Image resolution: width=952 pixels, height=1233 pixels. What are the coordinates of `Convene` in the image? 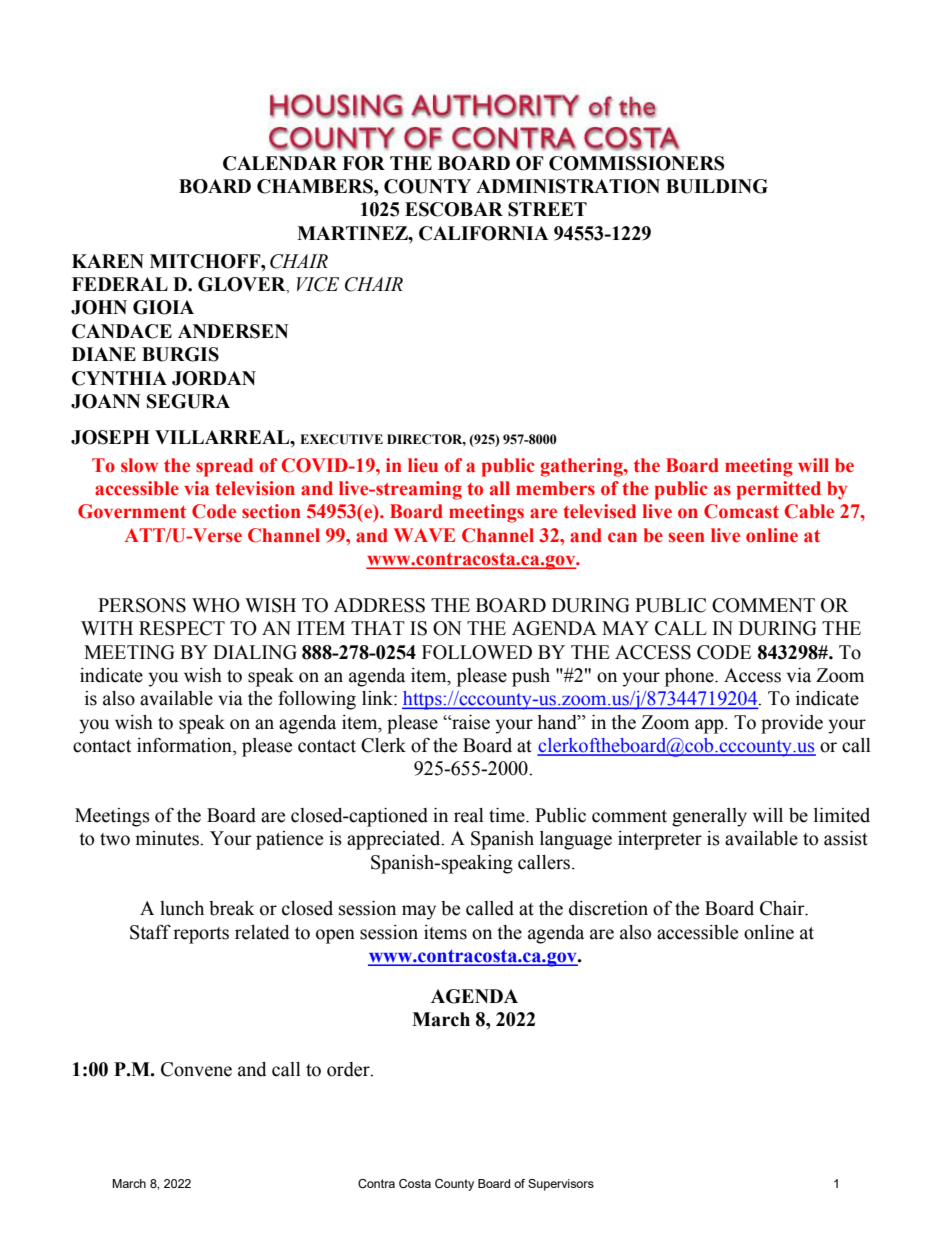 It's located at (196, 1069).
